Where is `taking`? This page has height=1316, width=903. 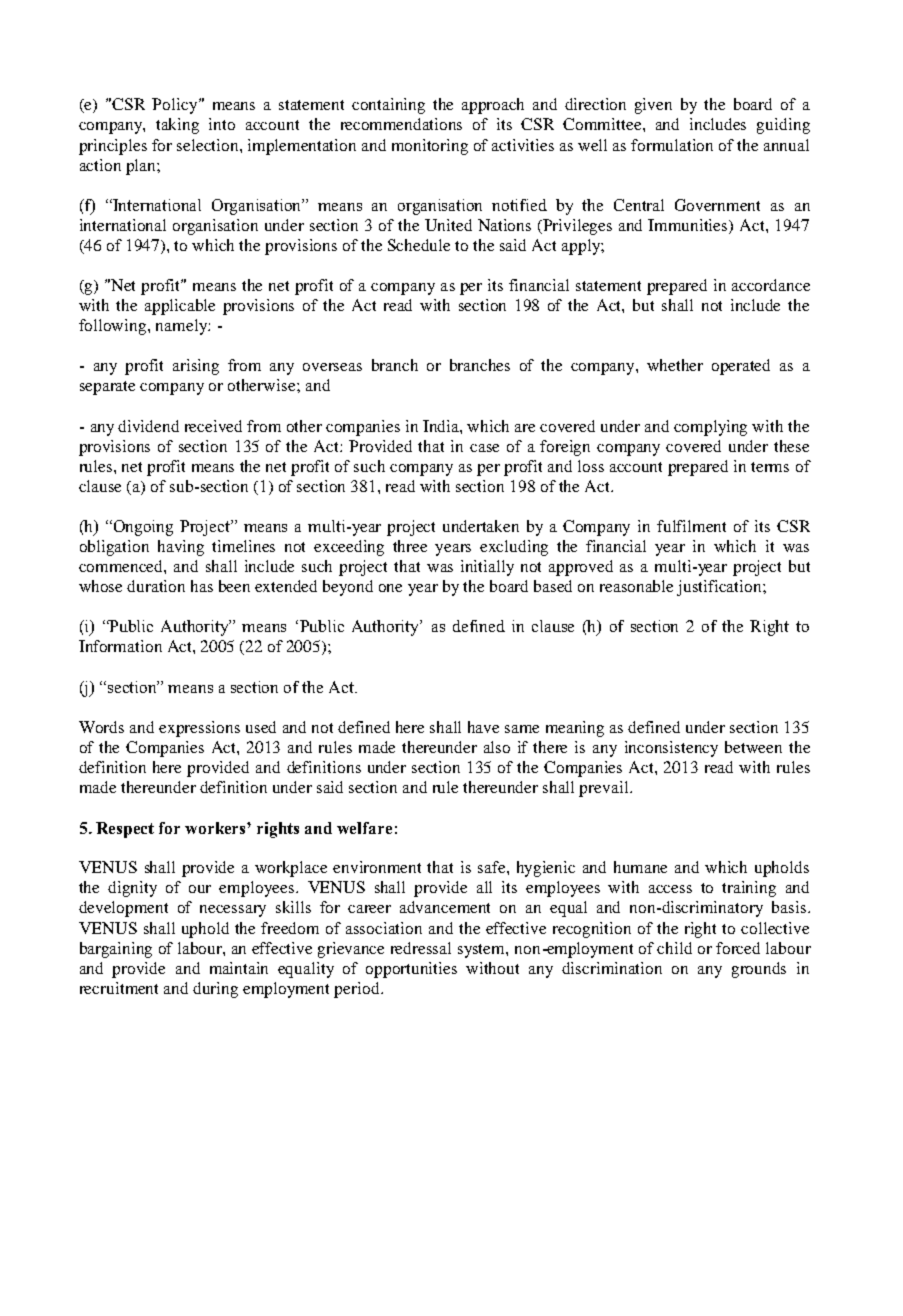
taking is located at coordinates (177, 126).
